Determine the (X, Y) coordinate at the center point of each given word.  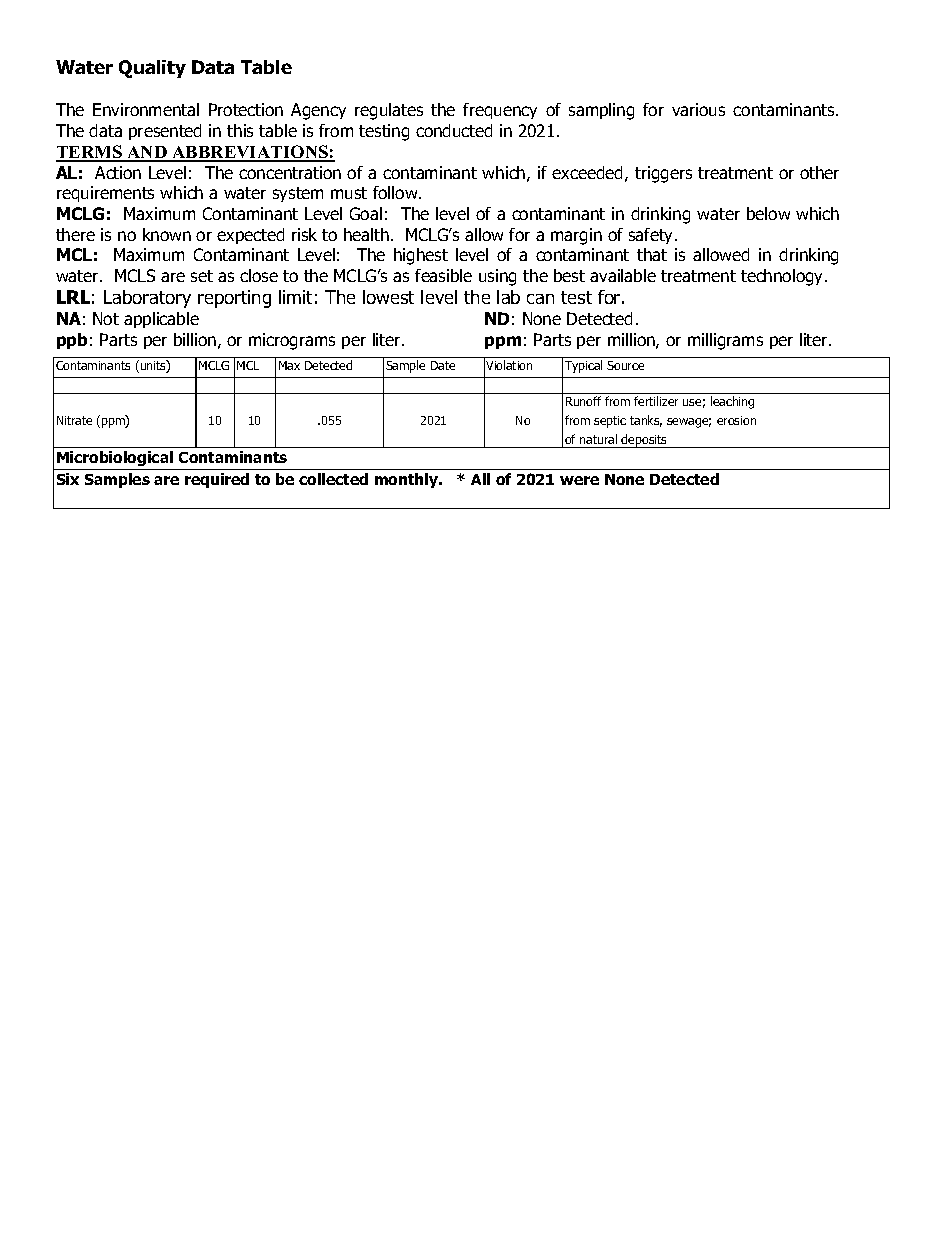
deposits (644, 441)
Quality (152, 69)
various (698, 109)
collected (333, 479)
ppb (72, 341)
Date (443, 365)
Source (625, 365)
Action (118, 172)
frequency (500, 111)
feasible (443, 275)
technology (783, 277)
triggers (663, 174)
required (217, 480)
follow (396, 192)
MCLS (135, 275)
